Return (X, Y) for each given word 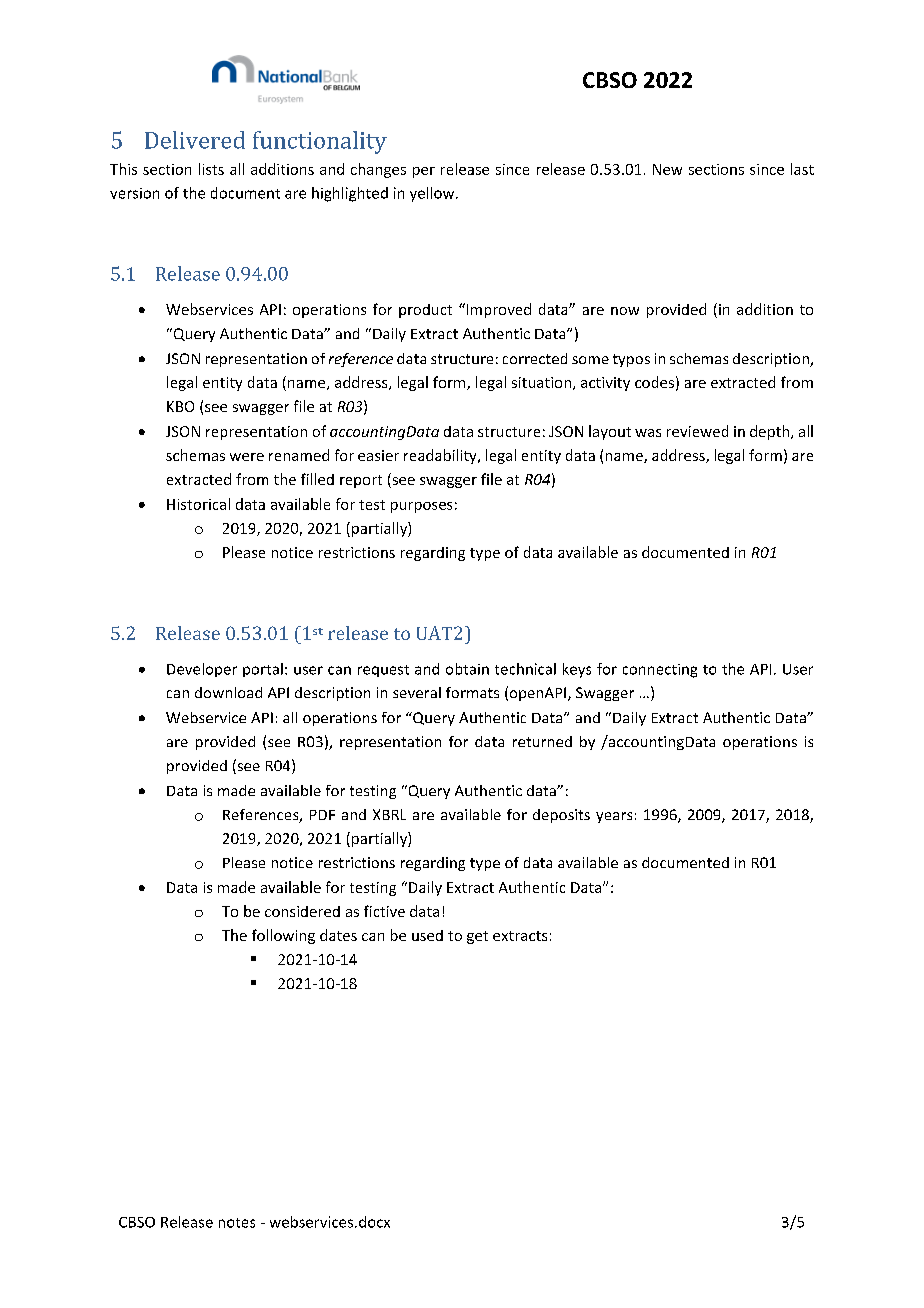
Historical (198, 504)
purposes (421, 507)
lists (211, 169)
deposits (561, 816)
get (477, 937)
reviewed (697, 431)
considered (302, 911)
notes (237, 1223)
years (614, 817)
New (667, 169)
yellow (433, 194)
